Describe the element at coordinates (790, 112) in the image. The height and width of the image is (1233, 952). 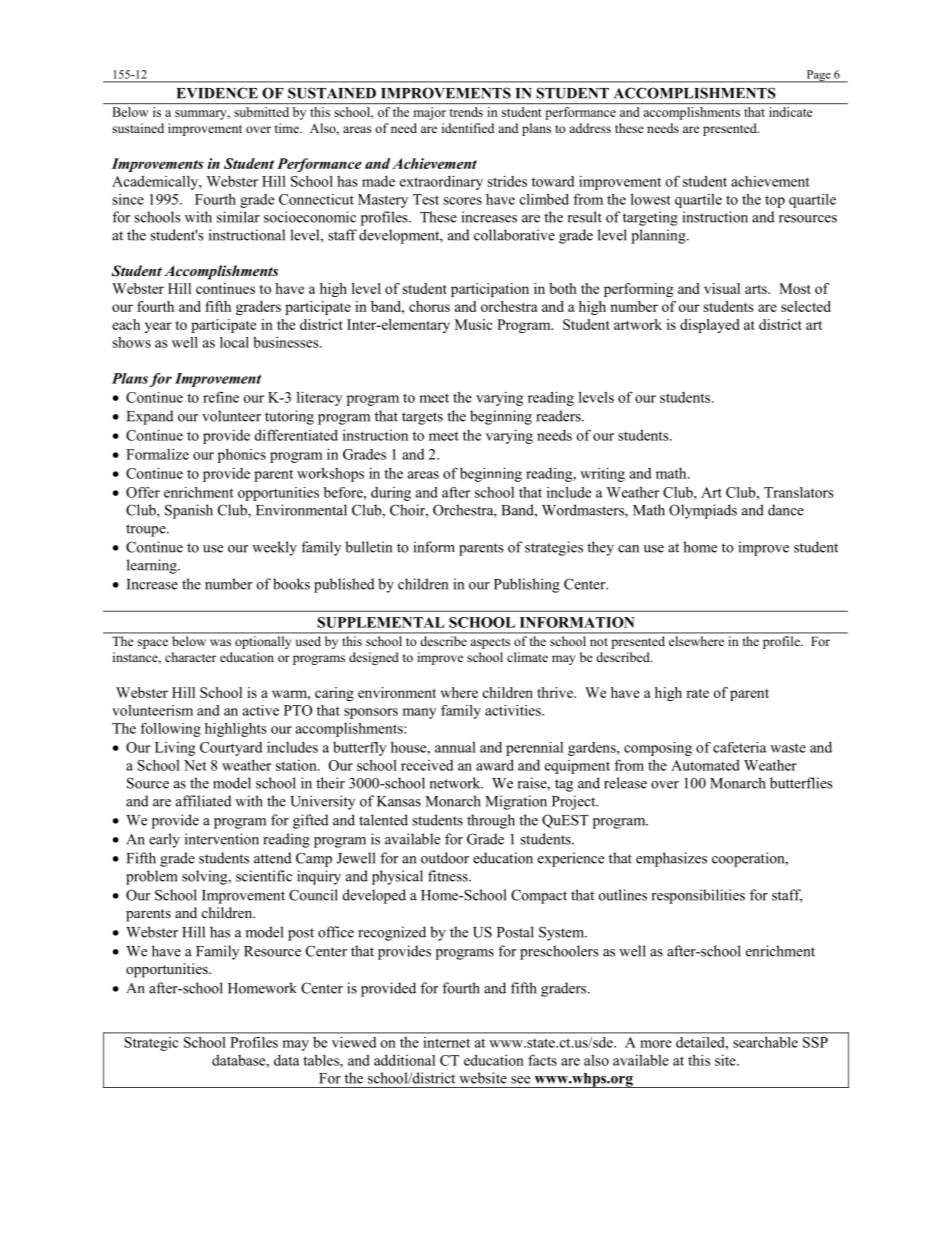
I see `indicate` at that location.
